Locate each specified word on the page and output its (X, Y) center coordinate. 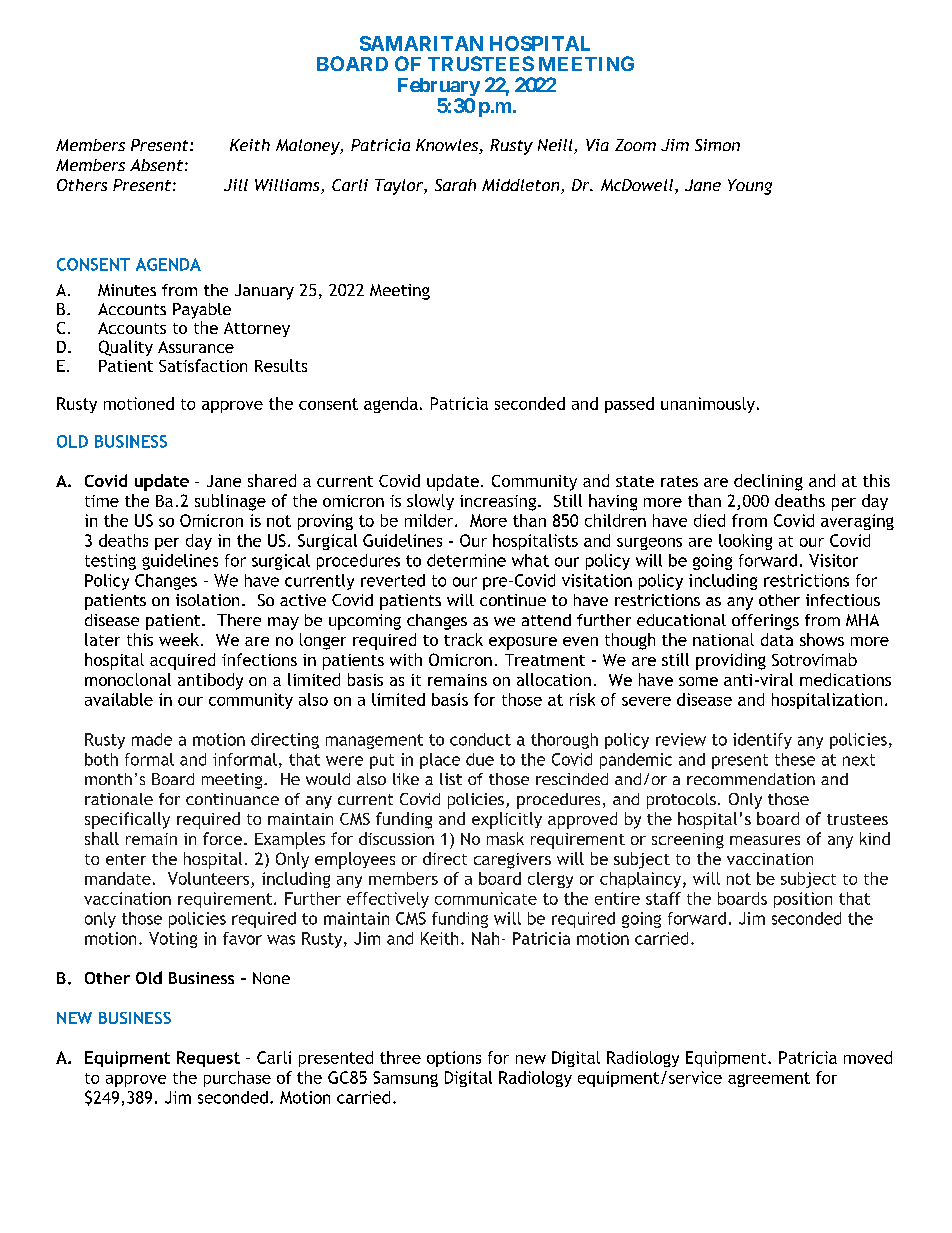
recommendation (751, 779)
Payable (202, 311)
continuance (232, 799)
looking (745, 542)
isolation (207, 600)
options (454, 1059)
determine (466, 560)
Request (208, 1059)
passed (629, 405)
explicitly (507, 820)
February (439, 88)
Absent (156, 165)
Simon (717, 145)
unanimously (708, 405)
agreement (769, 1079)
